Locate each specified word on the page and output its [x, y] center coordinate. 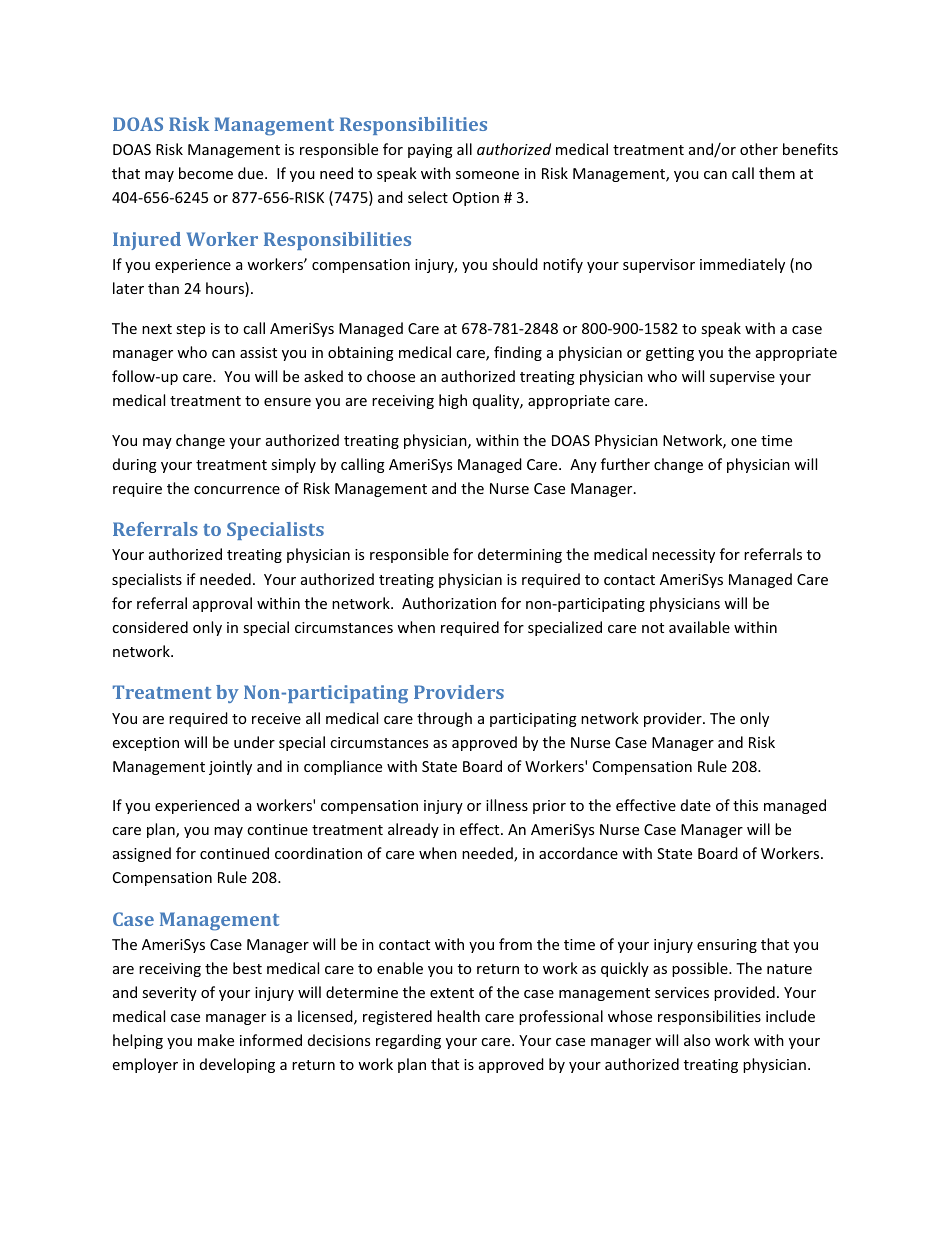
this [745, 805]
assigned [142, 854]
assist [258, 352]
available [699, 627]
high [453, 401]
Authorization [449, 603]
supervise [742, 378]
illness [507, 805]
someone [487, 175]
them [777, 173]
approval [222, 604]
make [216, 1040]
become [206, 173]
